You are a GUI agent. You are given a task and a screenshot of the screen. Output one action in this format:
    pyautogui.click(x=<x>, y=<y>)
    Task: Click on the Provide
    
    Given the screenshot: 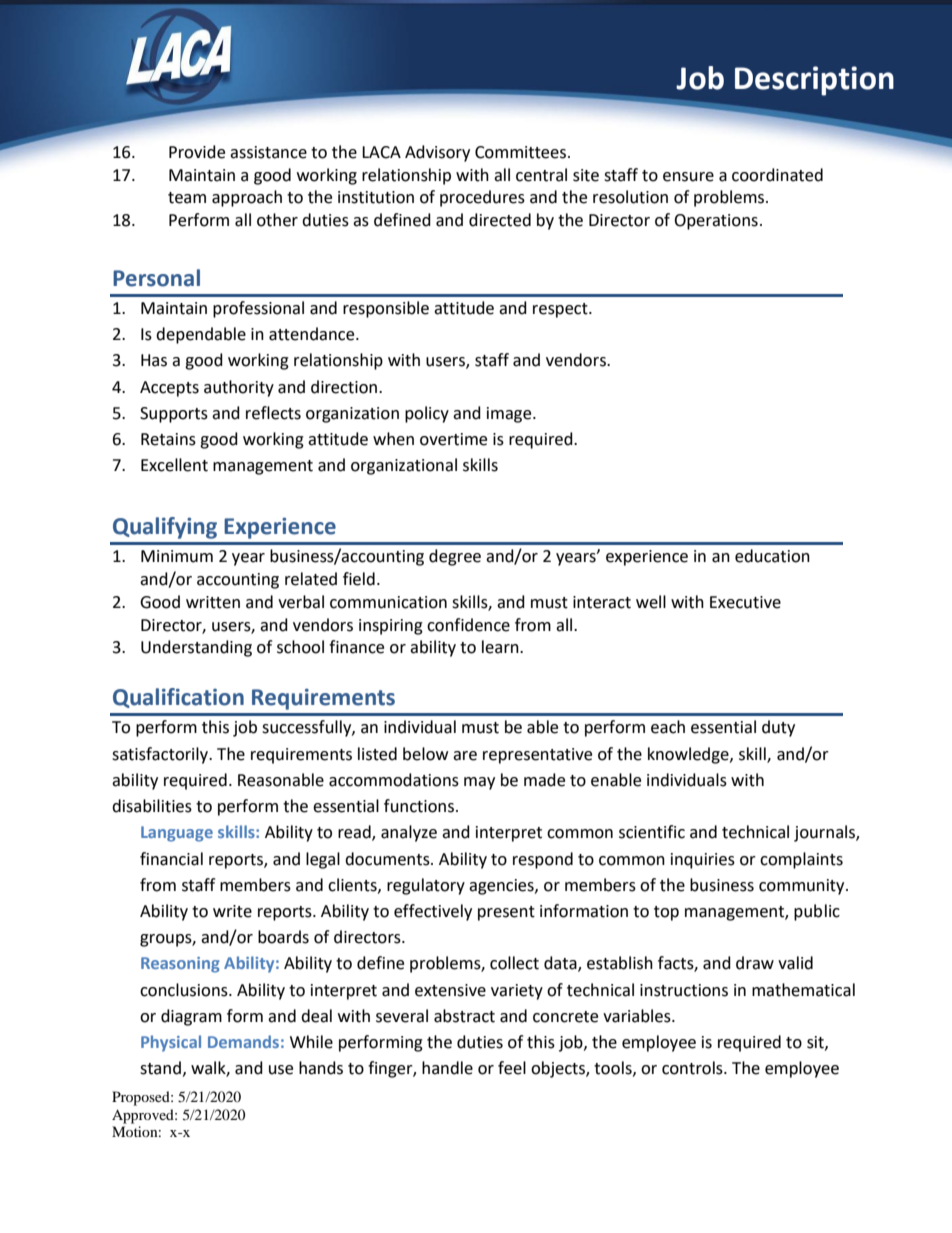 What is the action you would take?
    pyautogui.click(x=197, y=152)
